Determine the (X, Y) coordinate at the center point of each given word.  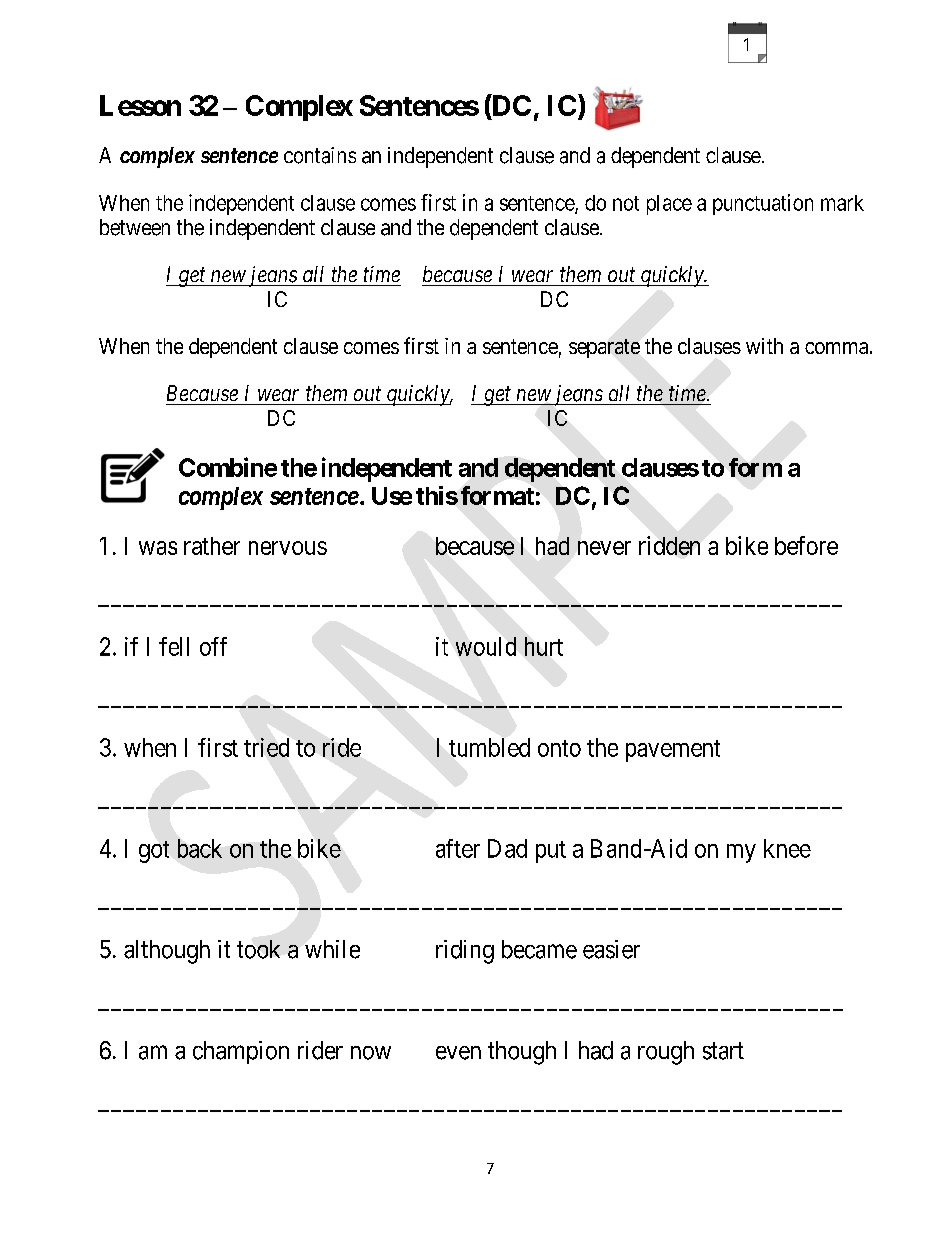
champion (241, 1052)
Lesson (140, 105)
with (764, 346)
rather (212, 546)
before (806, 545)
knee (787, 848)
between (135, 227)
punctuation (763, 204)
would (486, 646)
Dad (507, 848)
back (200, 848)
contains (320, 155)
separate (604, 348)
